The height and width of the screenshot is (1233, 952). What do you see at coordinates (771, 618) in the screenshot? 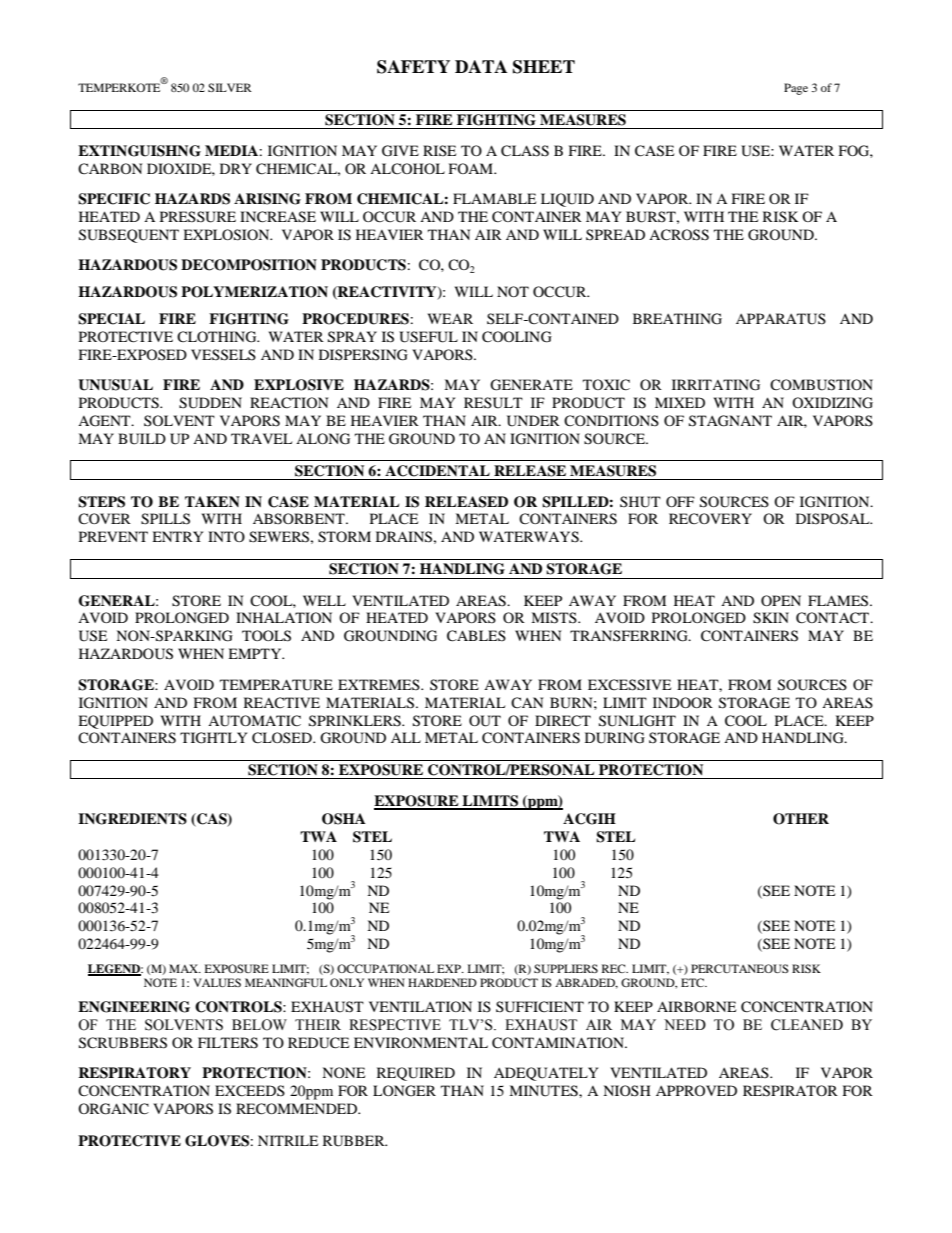
I see `SKIN` at bounding box center [771, 618].
